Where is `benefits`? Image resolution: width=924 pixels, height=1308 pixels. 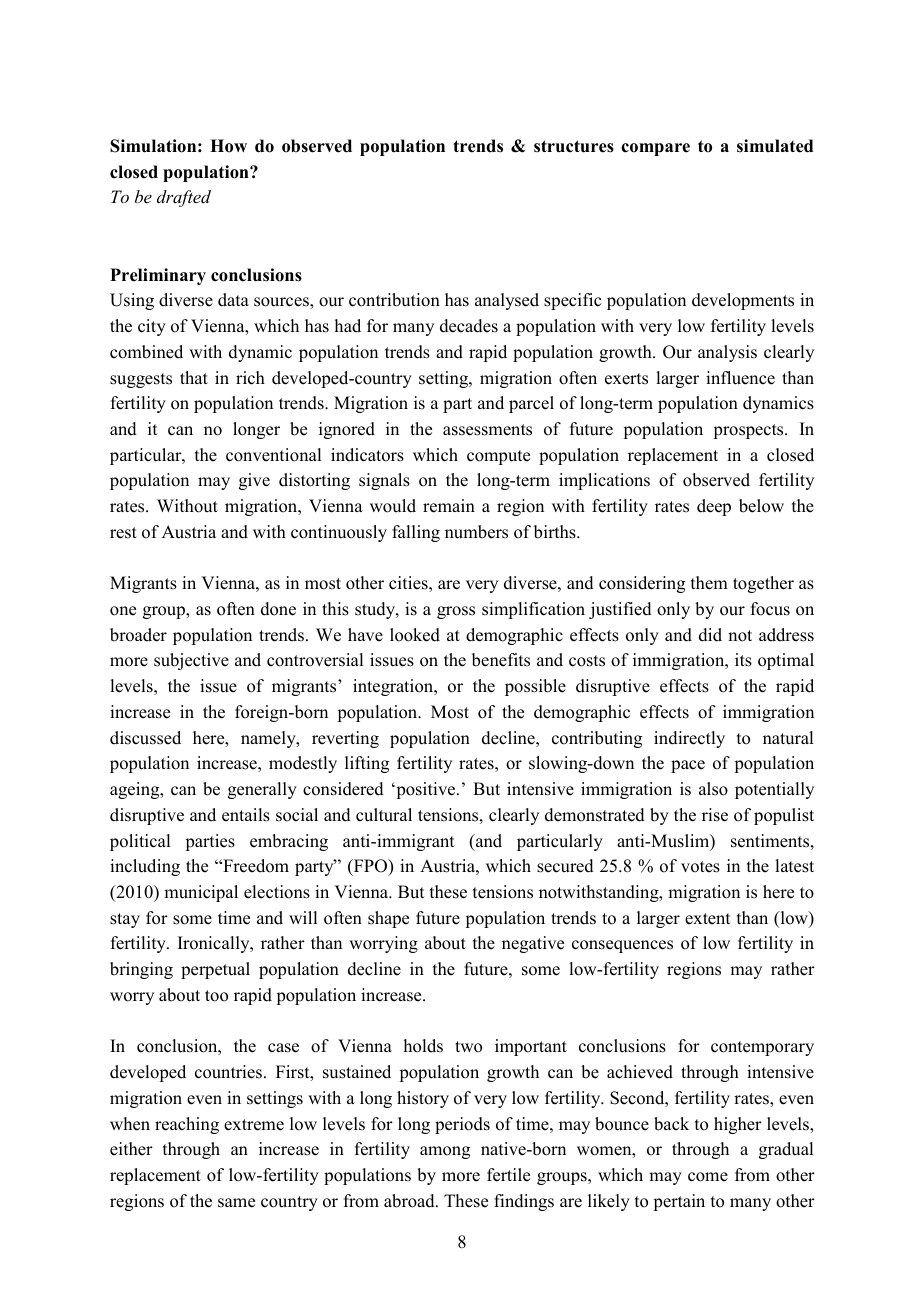
benefits is located at coordinates (501, 660).
